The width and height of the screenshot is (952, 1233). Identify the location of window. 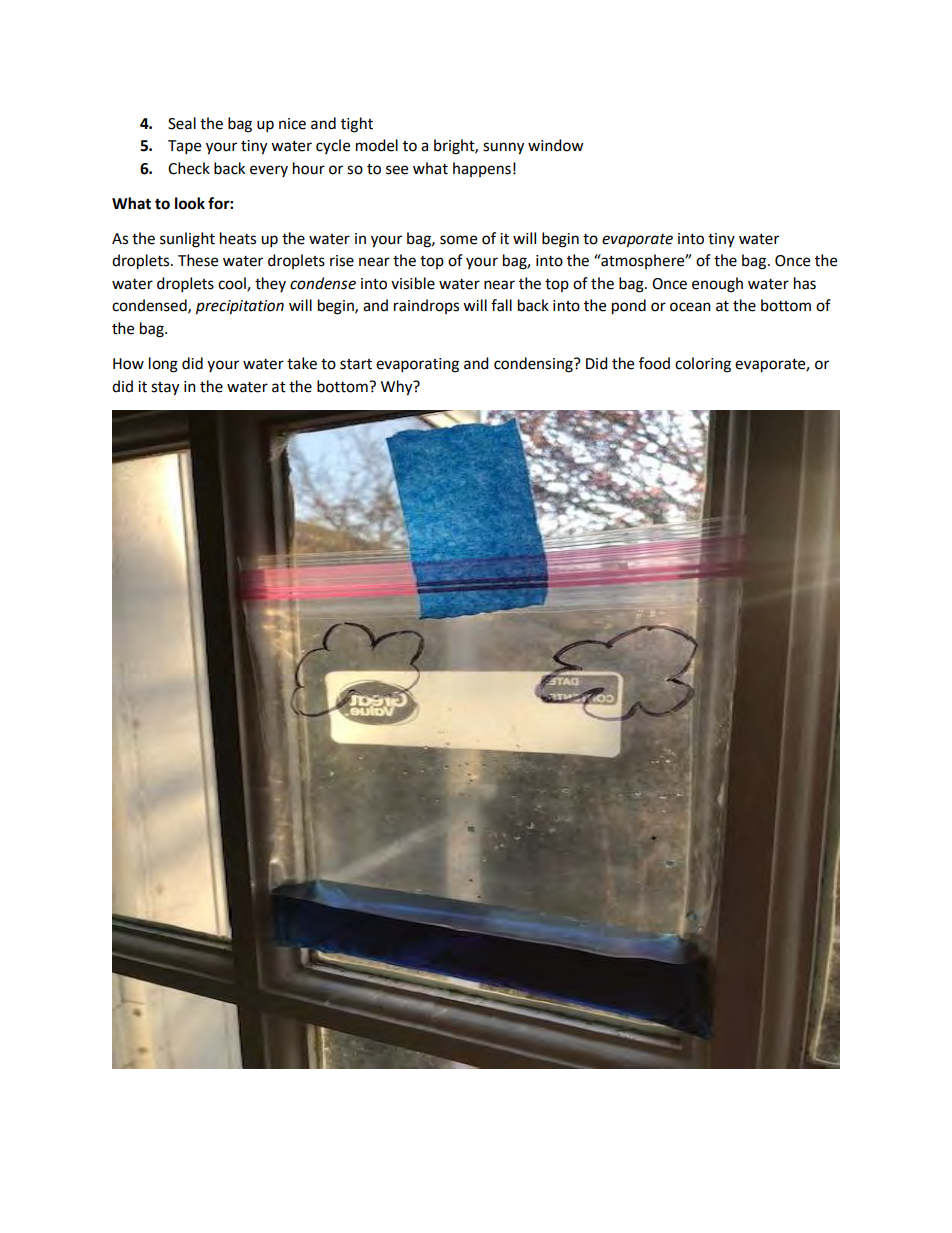
(556, 145).
